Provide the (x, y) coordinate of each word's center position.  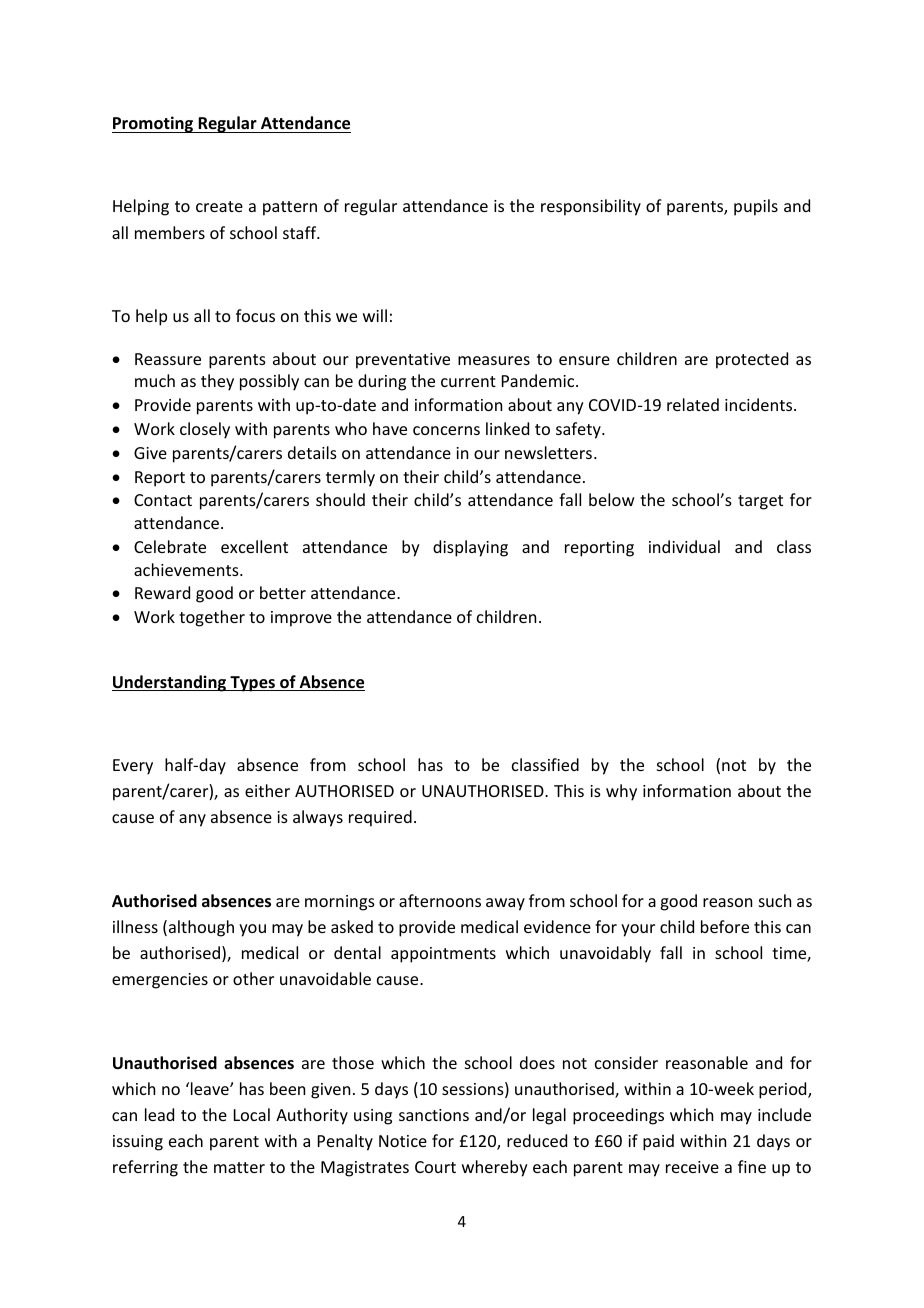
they (217, 382)
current (468, 381)
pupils (756, 207)
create (219, 206)
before (725, 926)
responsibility (591, 207)
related (693, 404)
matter (239, 1167)
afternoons (440, 900)
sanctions (434, 1115)
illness (135, 926)
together (212, 618)
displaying (470, 548)
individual (684, 546)
